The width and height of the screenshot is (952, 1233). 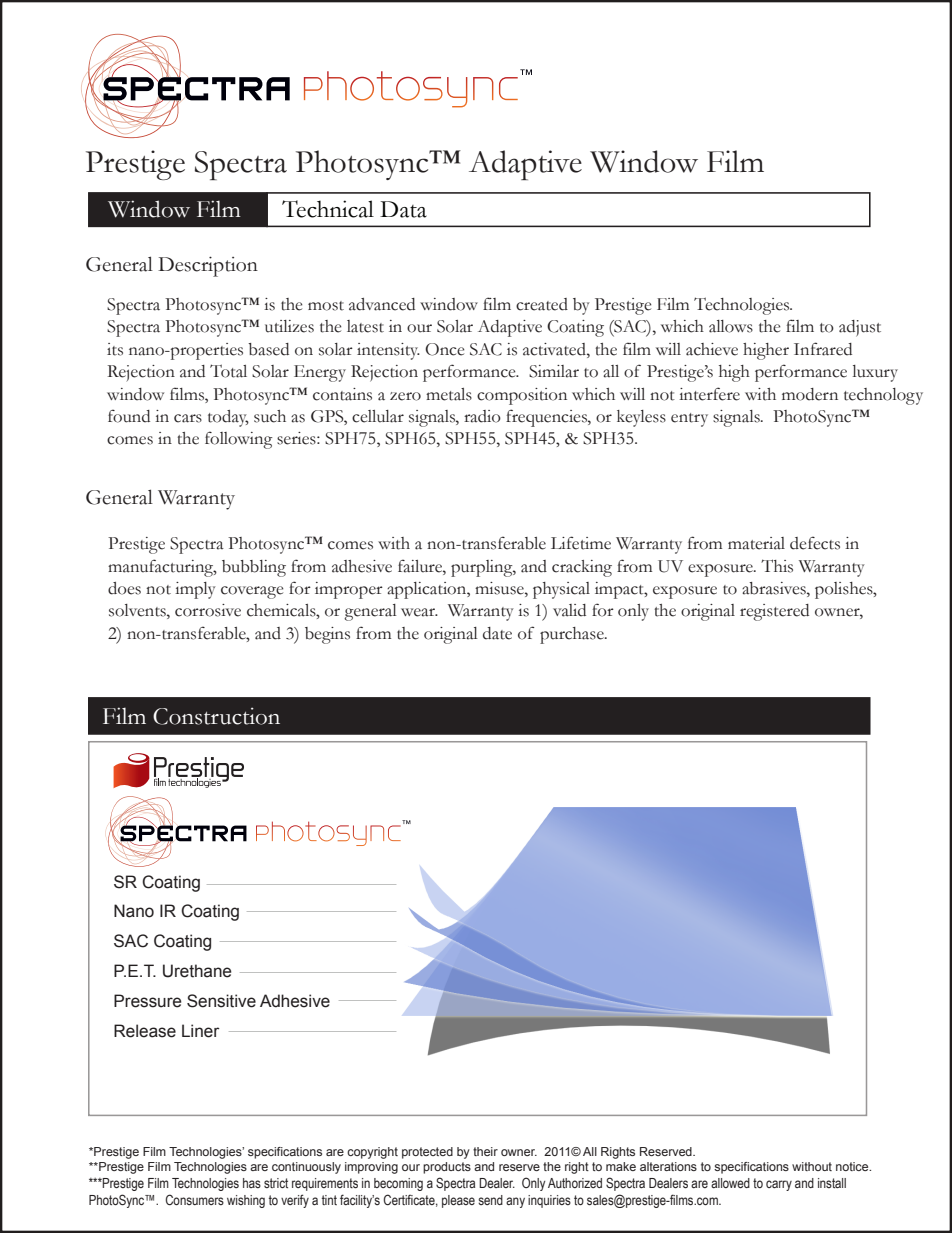 I want to click on registered, so click(x=774, y=612).
